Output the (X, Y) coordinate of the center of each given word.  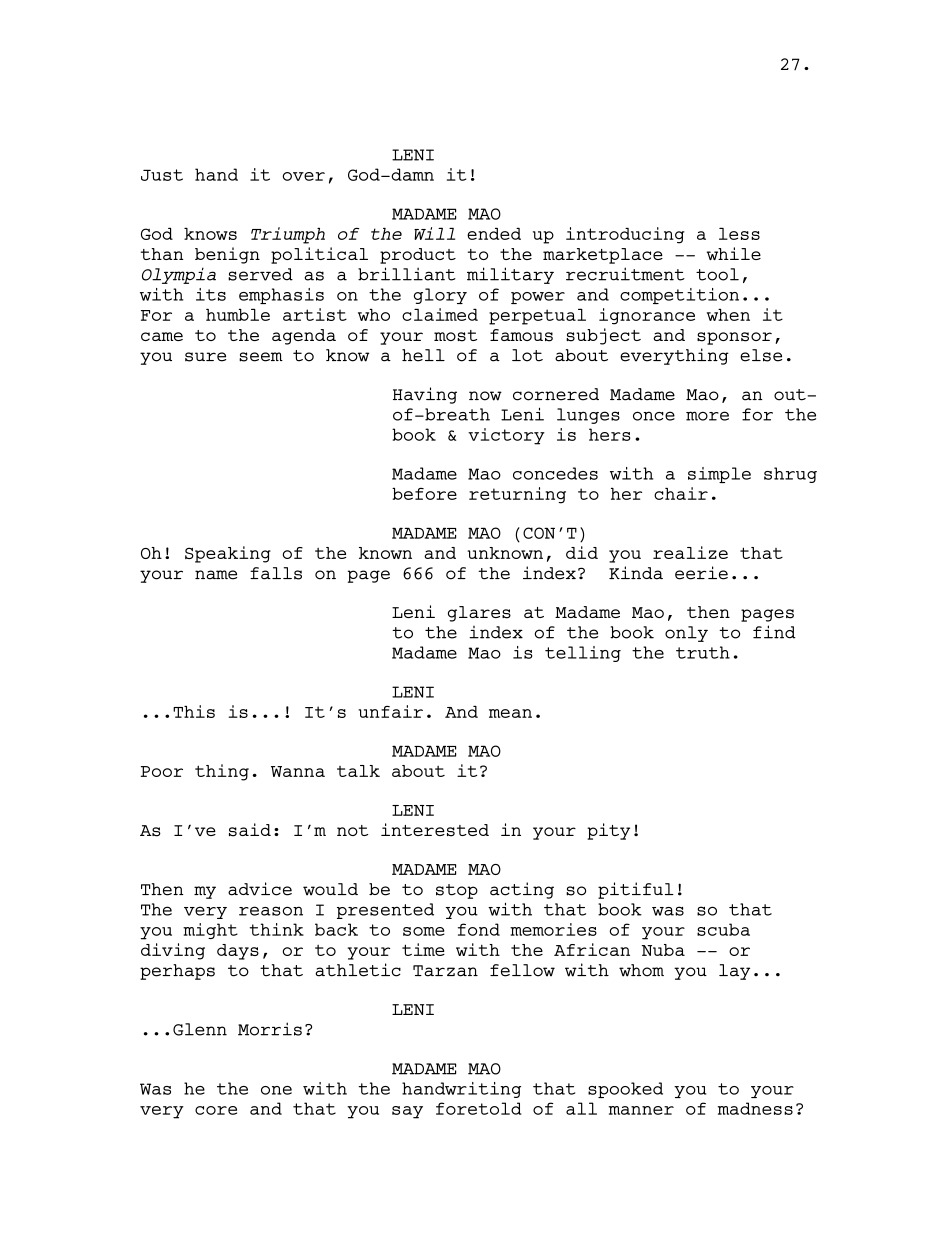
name (216, 575)
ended (494, 233)
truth (703, 652)
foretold (479, 1108)
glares (479, 614)
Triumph (288, 235)
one (276, 1090)
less (739, 233)
